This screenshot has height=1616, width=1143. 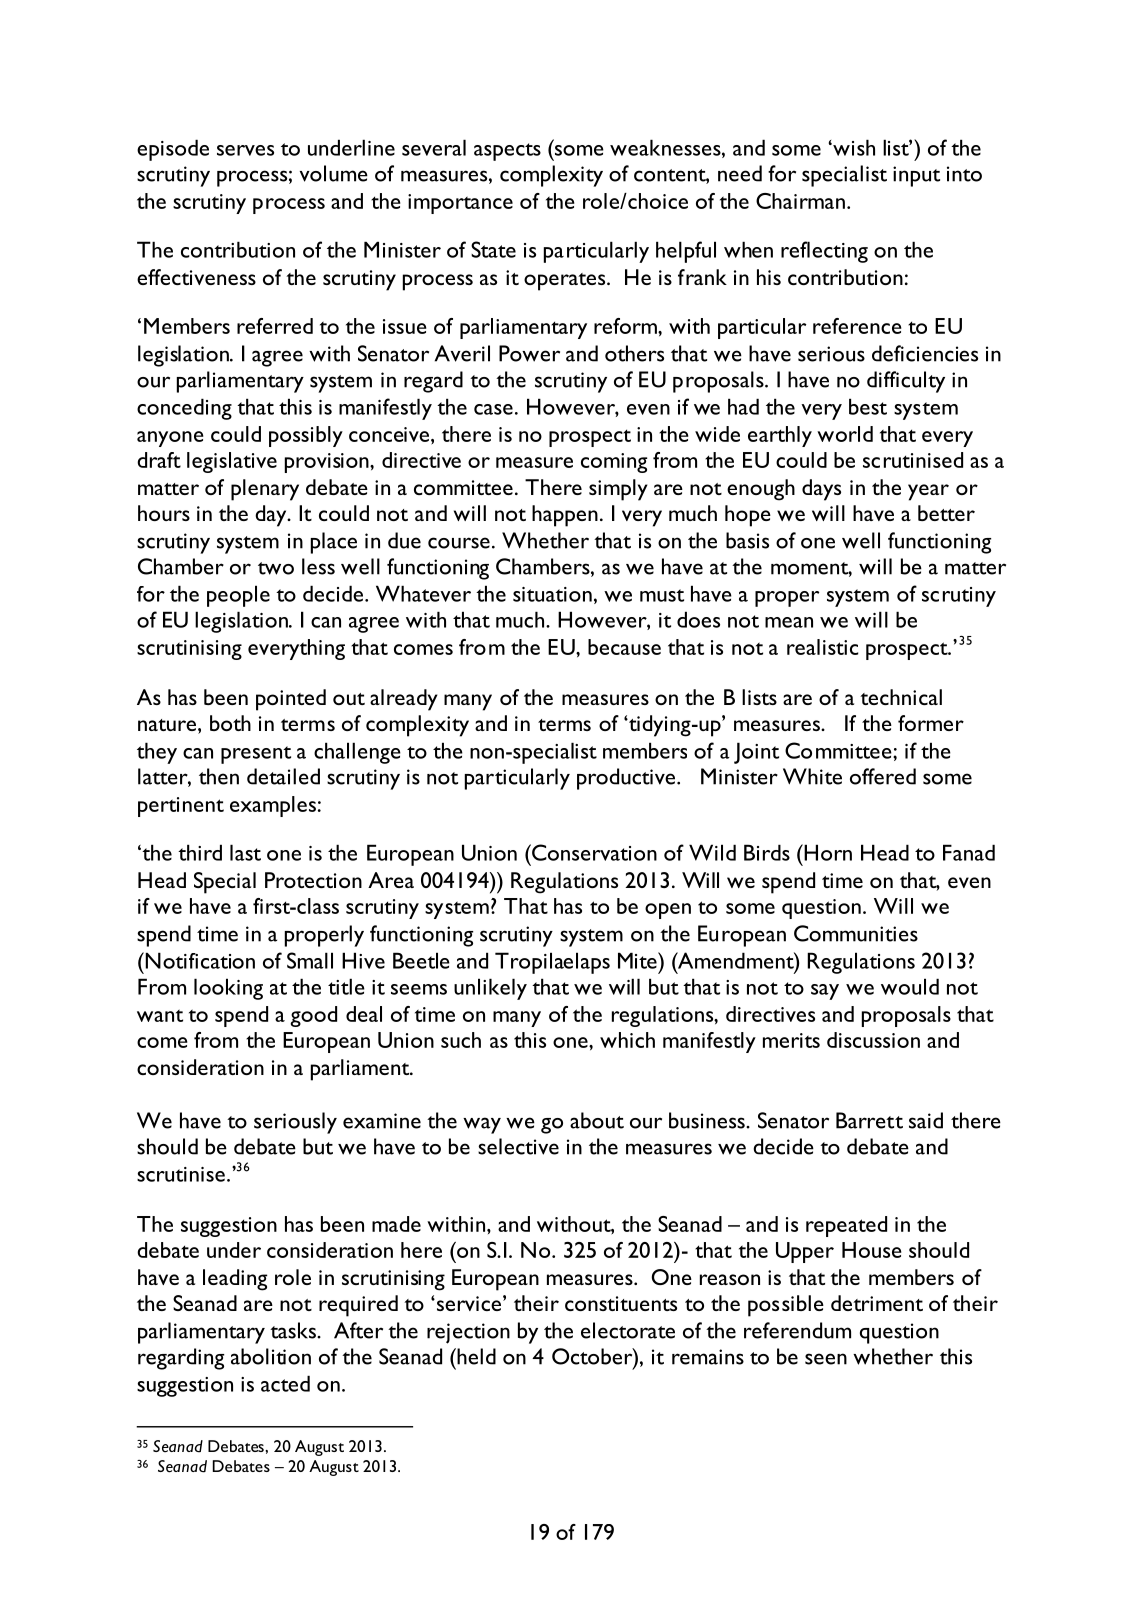 What do you see at coordinates (256, 755) in the screenshot?
I see `present` at bounding box center [256, 755].
